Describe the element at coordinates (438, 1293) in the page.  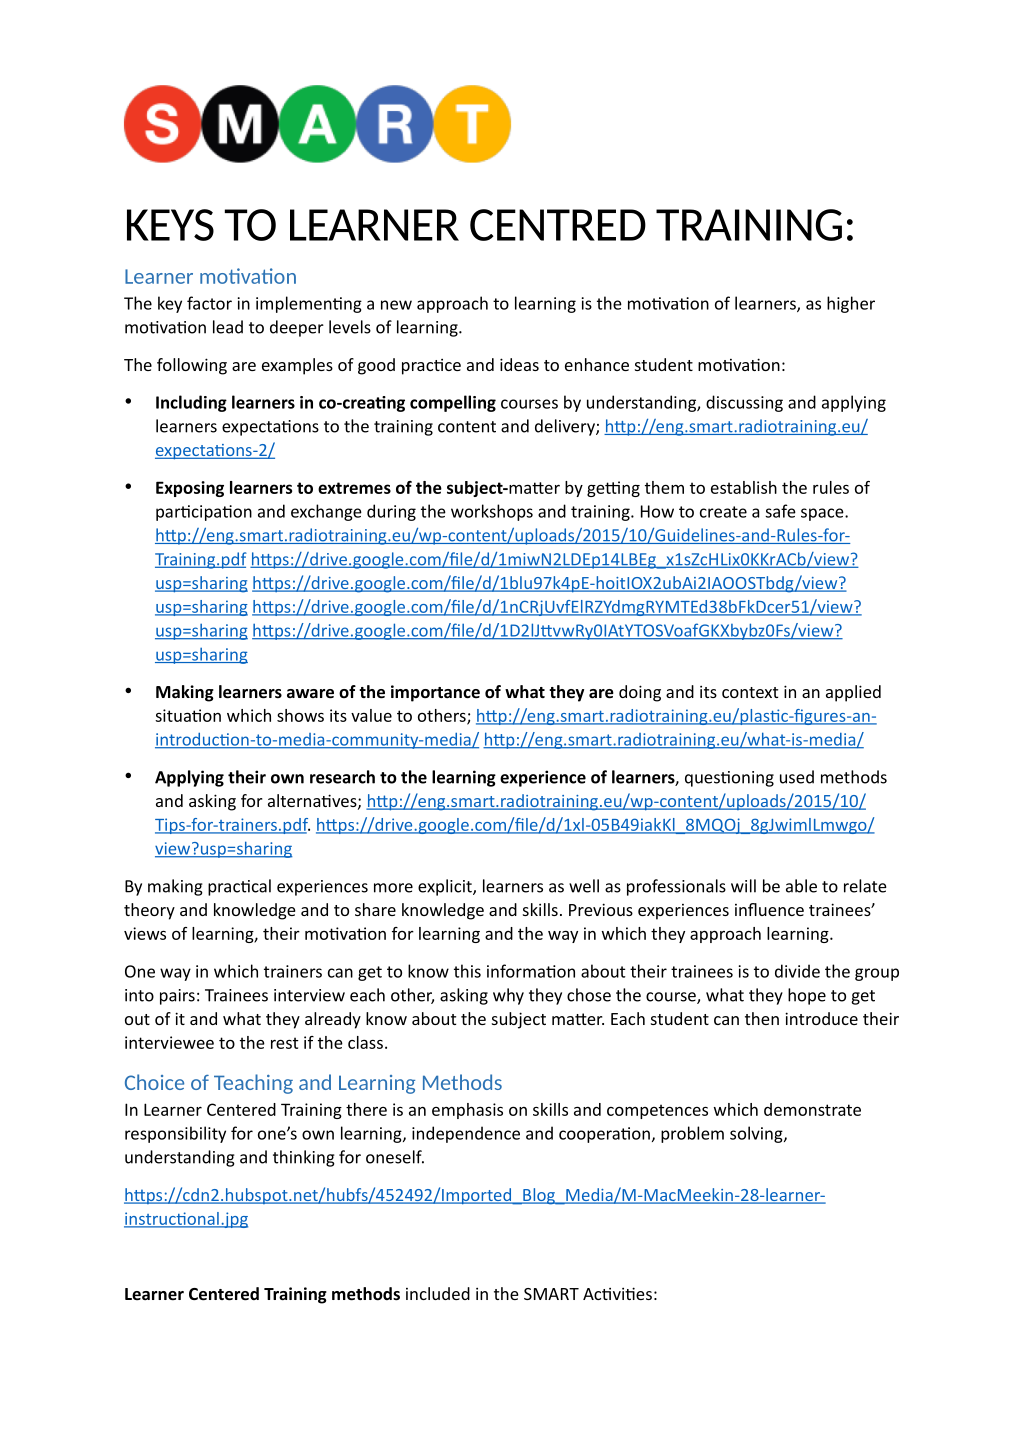
I see `included` at that location.
